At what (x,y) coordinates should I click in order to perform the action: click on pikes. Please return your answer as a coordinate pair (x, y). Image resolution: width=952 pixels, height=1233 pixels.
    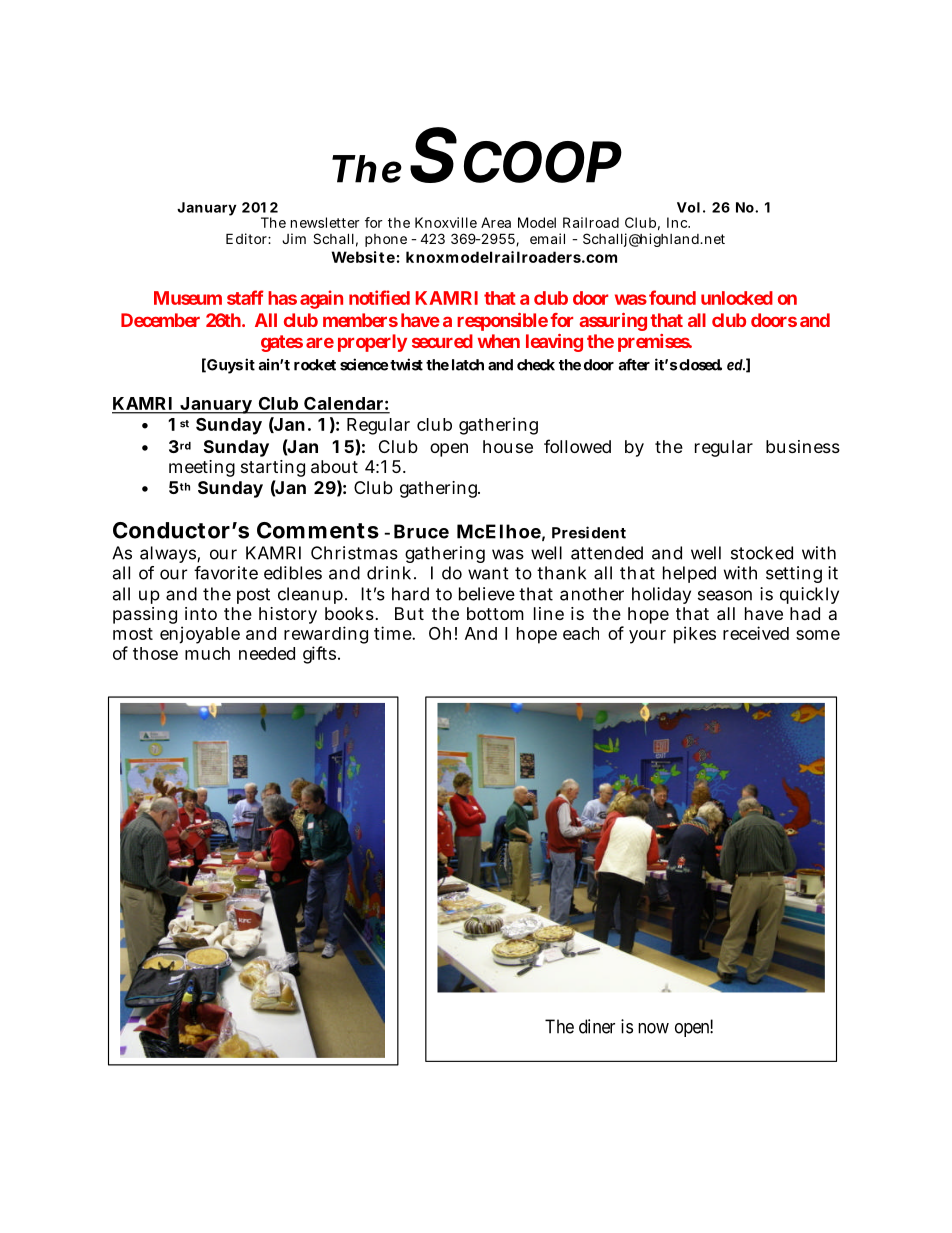
    Looking at the image, I should click on (695, 635).
